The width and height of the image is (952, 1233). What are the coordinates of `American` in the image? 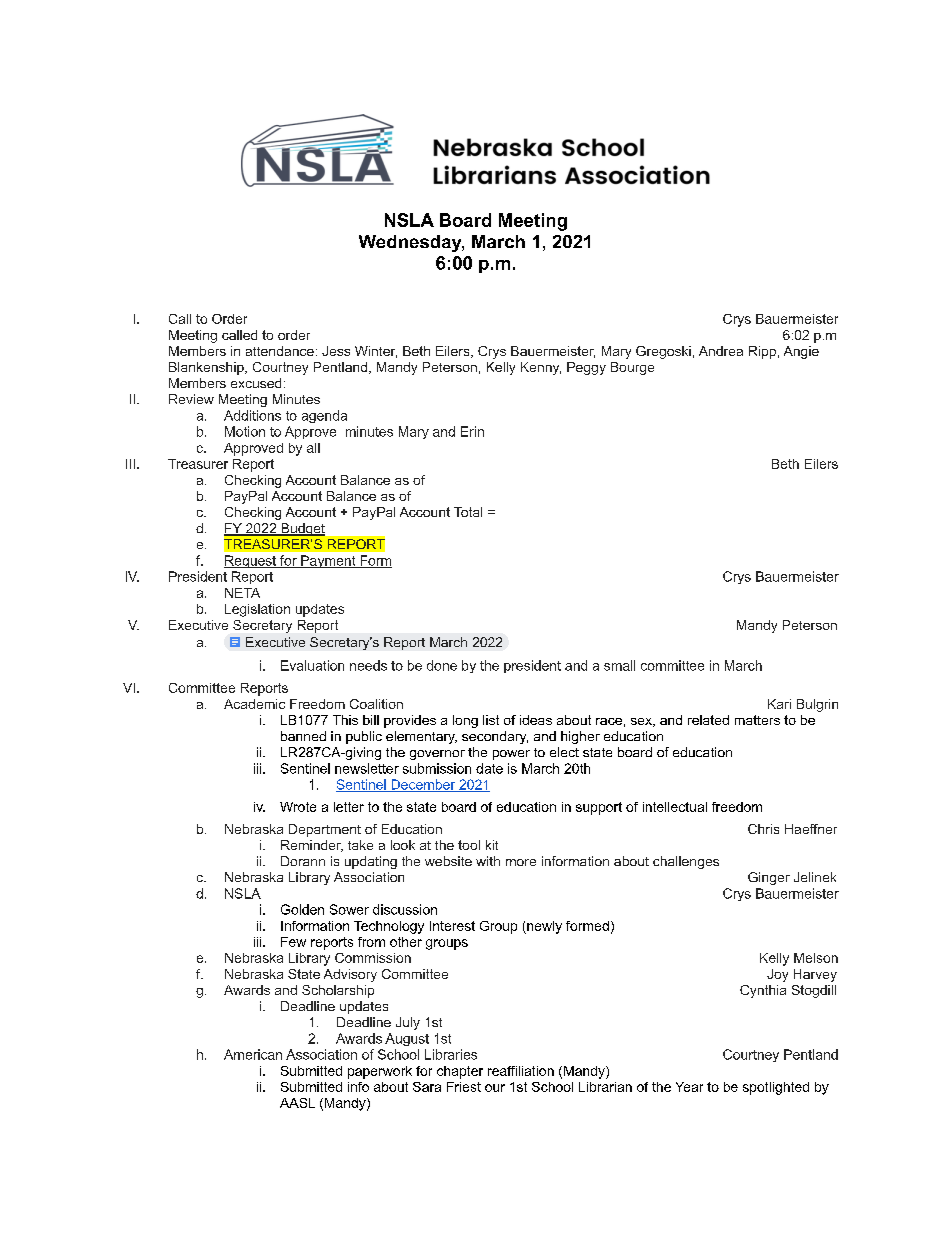 It's located at (253, 1054).
